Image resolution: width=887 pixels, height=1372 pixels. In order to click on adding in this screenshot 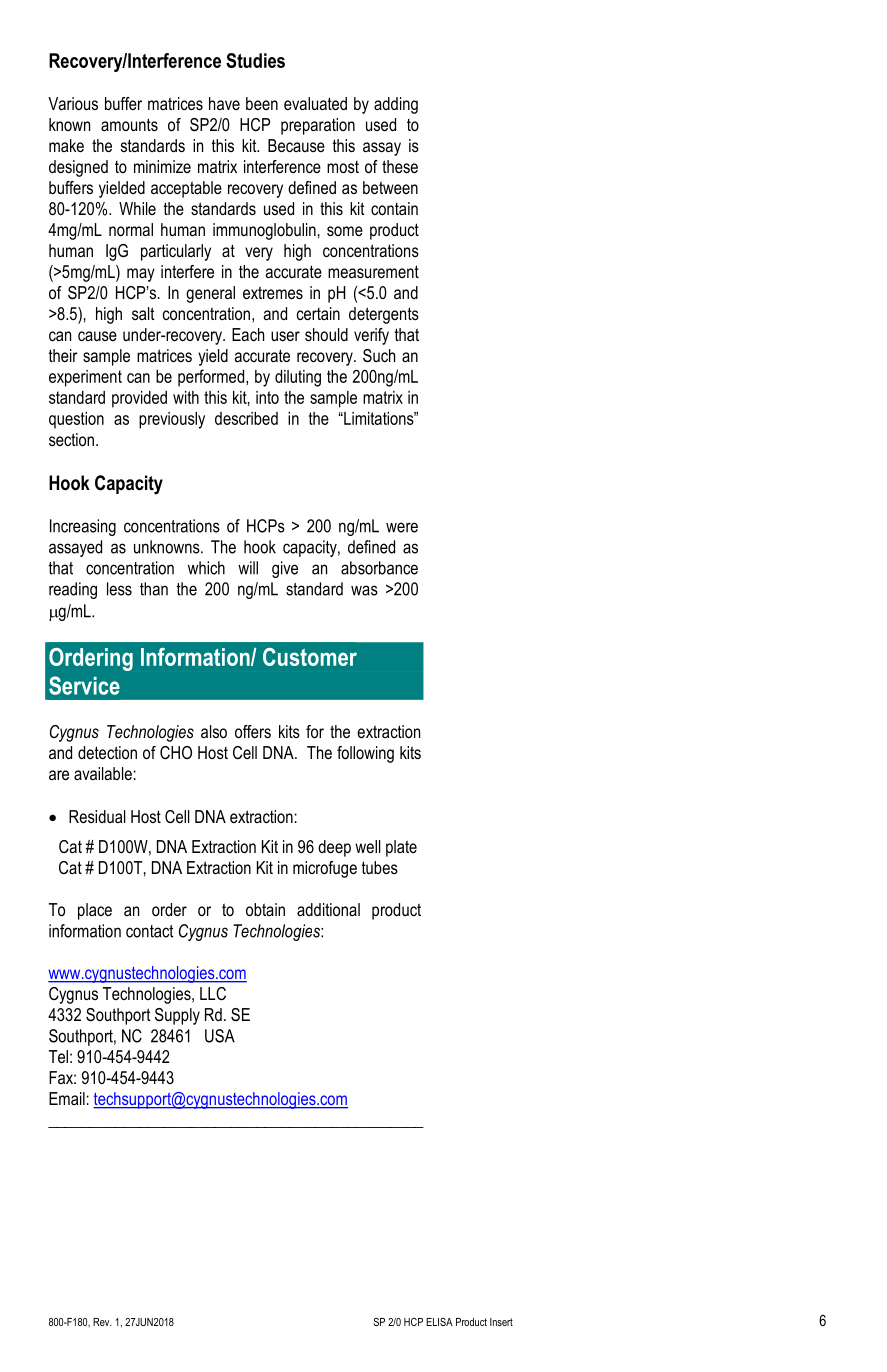, I will do `click(396, 105)`.
